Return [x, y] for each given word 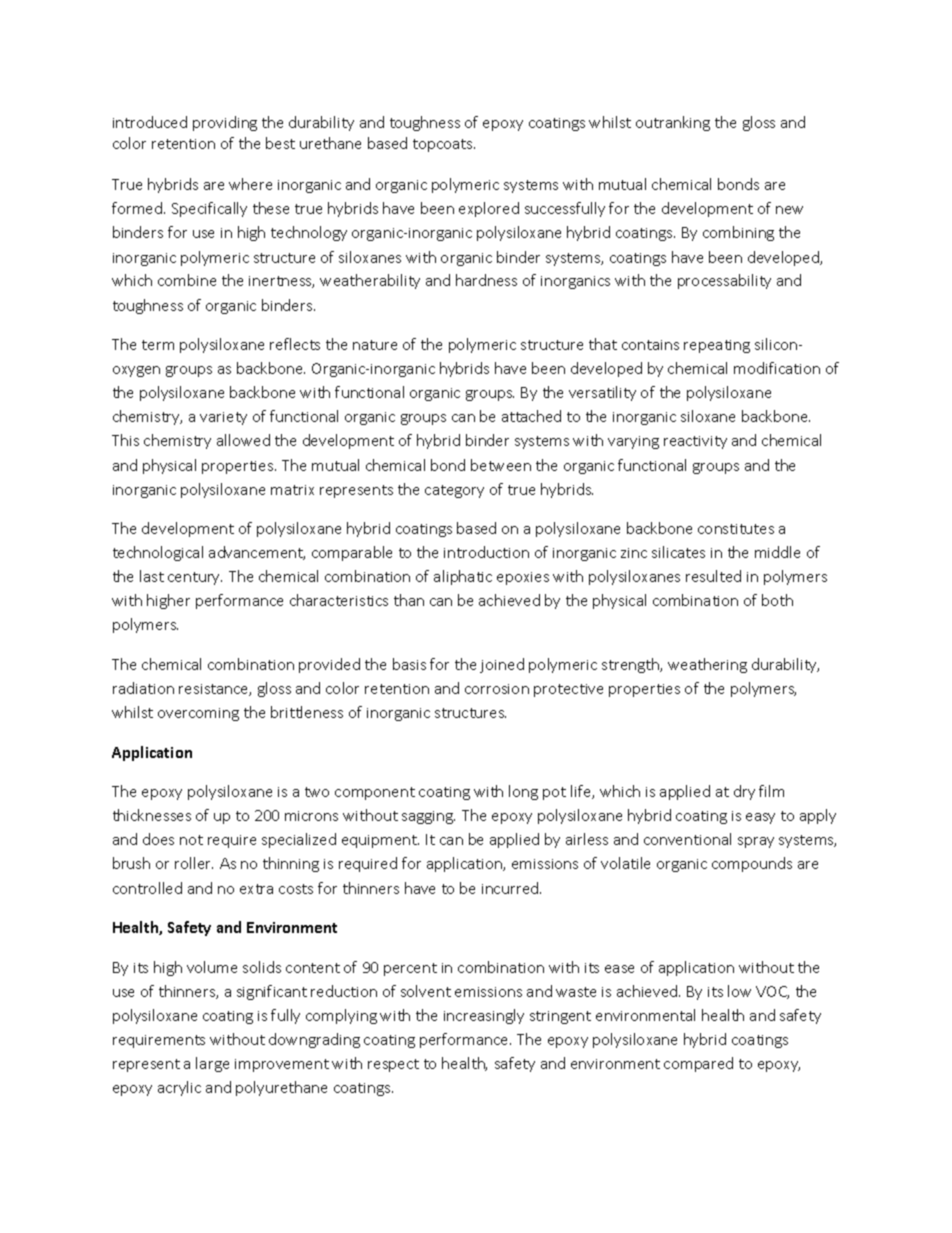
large [212, 1064]
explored [489, 209]
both [777, 600]
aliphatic [463, 577]
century [195, 578]
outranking [673, 123]
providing [225, 123]
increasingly [484, 1016]
